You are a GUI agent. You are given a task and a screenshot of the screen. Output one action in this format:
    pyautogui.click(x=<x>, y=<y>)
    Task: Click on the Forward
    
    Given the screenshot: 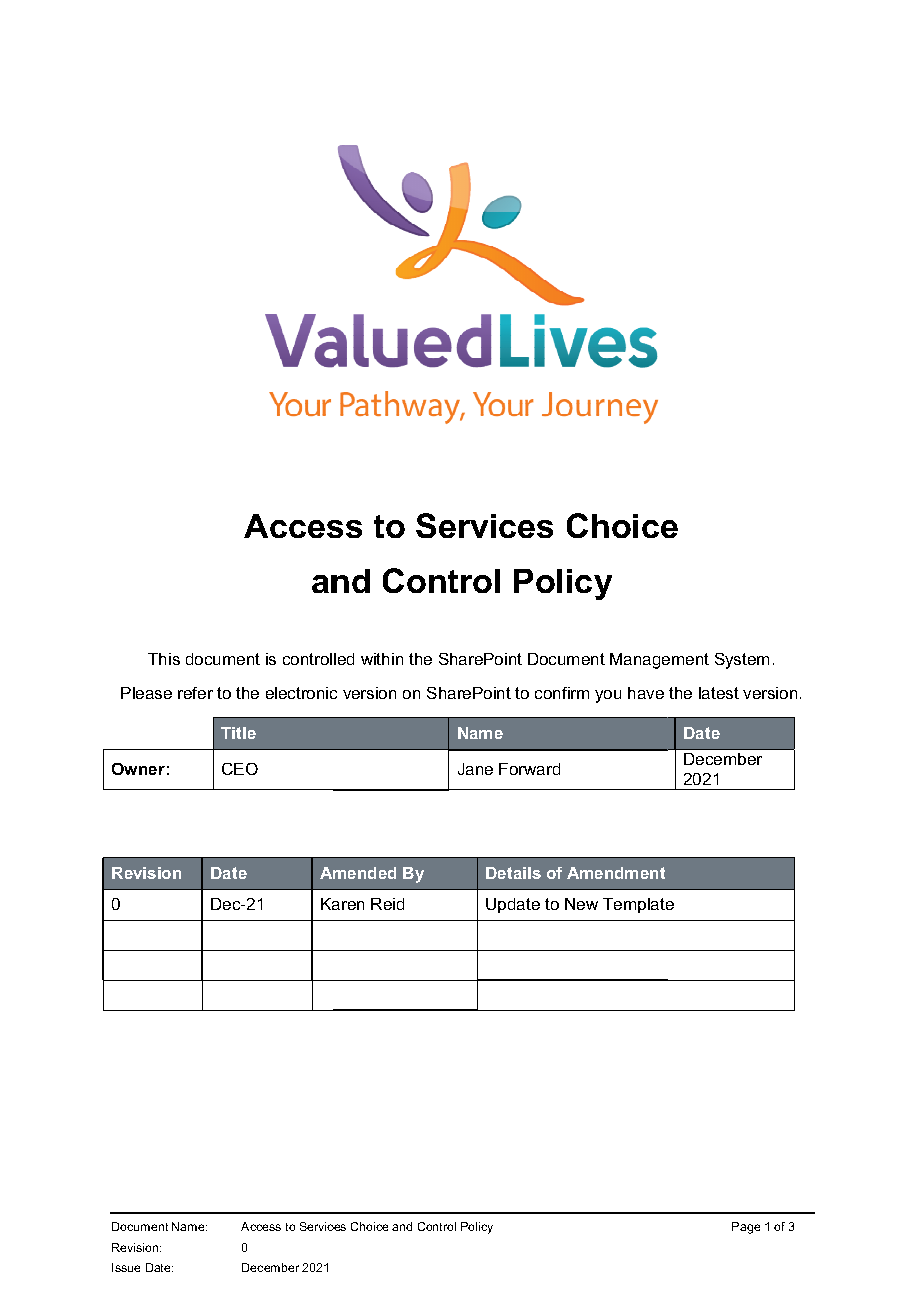 What is the action you would take?
    pyautogui.click(x=529, y=769)
